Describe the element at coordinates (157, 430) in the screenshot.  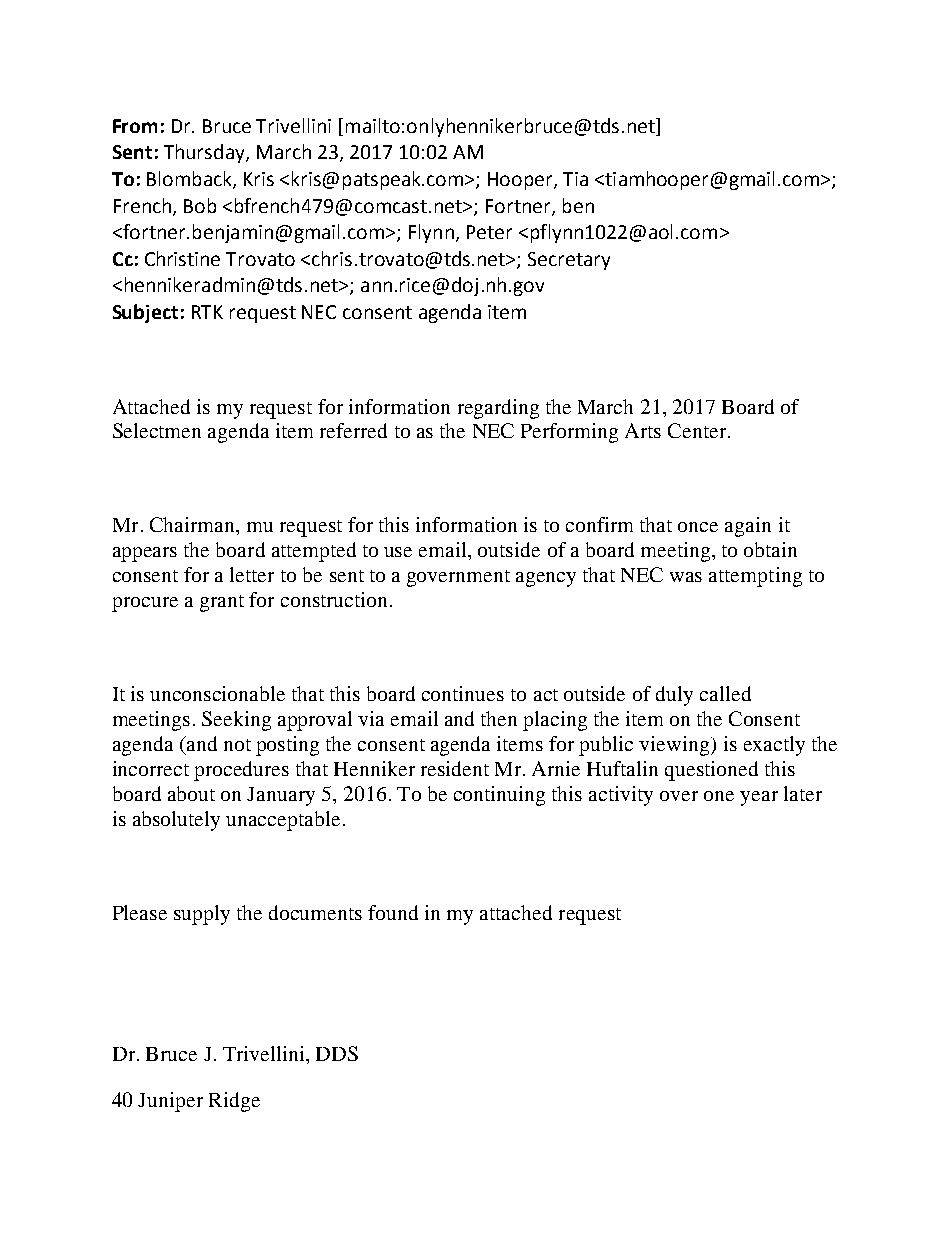
I see `Selectmen` at that location.
